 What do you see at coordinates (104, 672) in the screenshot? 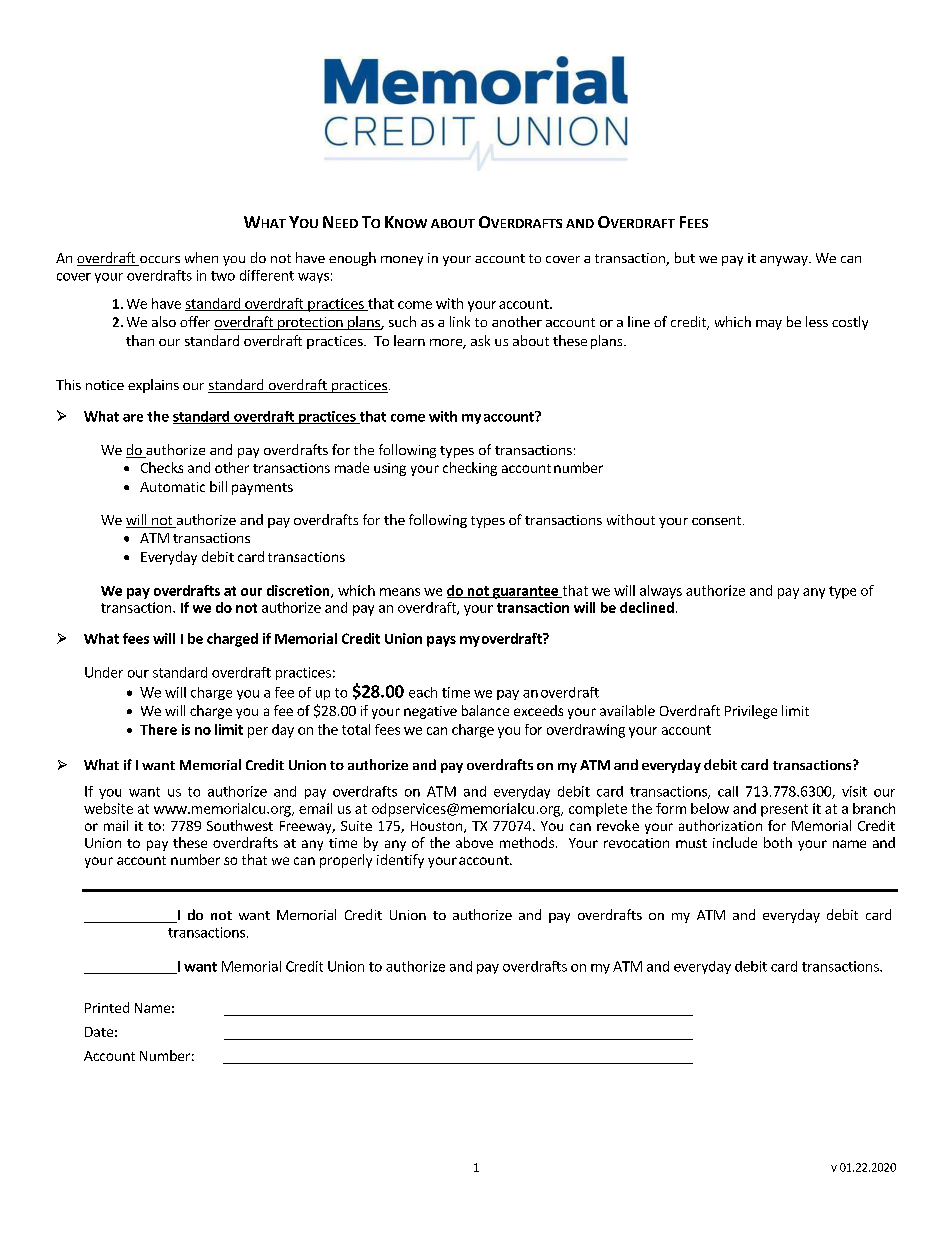
I see `Under` at bounding box center [104, 672].
